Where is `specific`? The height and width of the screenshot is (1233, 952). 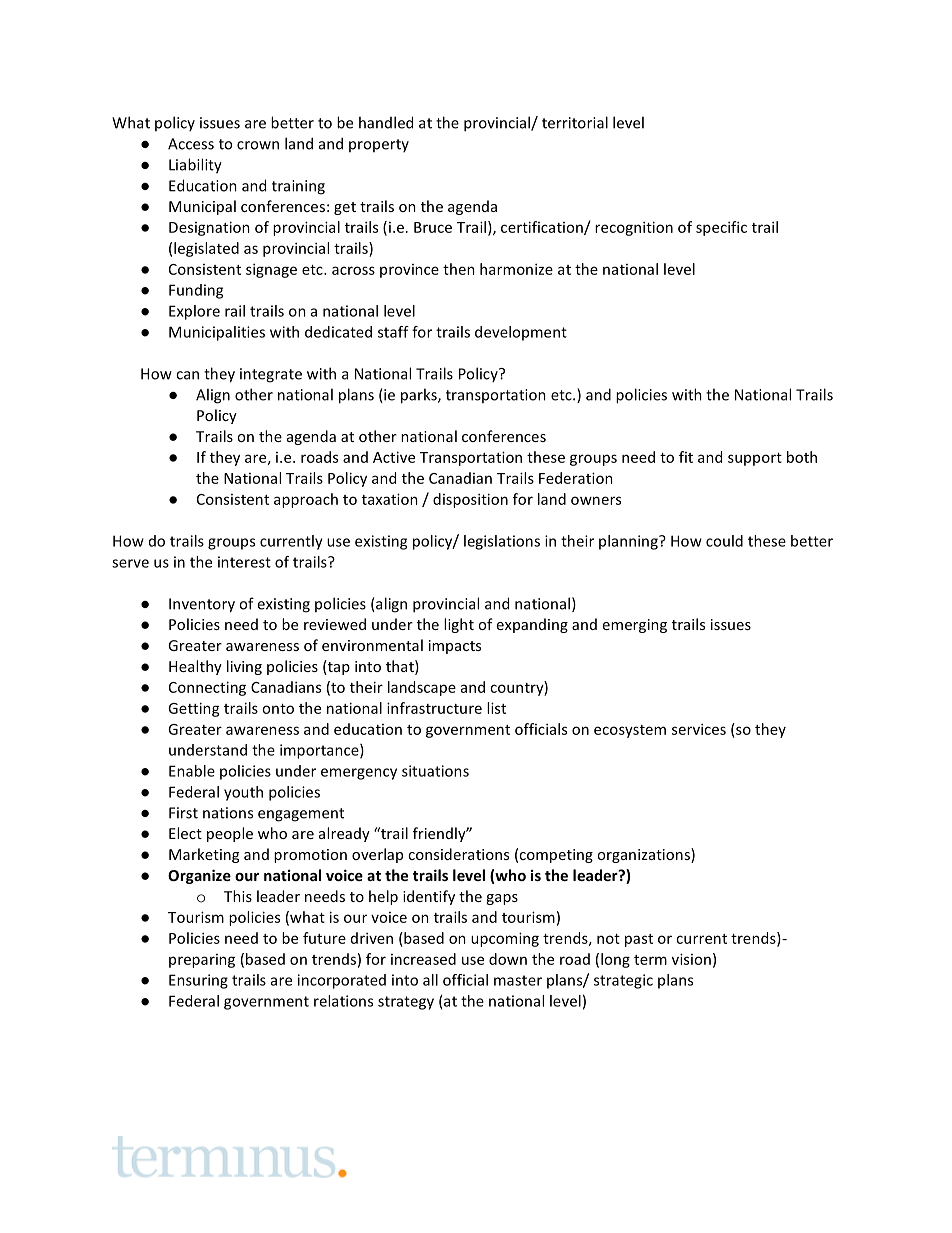 specific is located at coordinates (721, 228).
